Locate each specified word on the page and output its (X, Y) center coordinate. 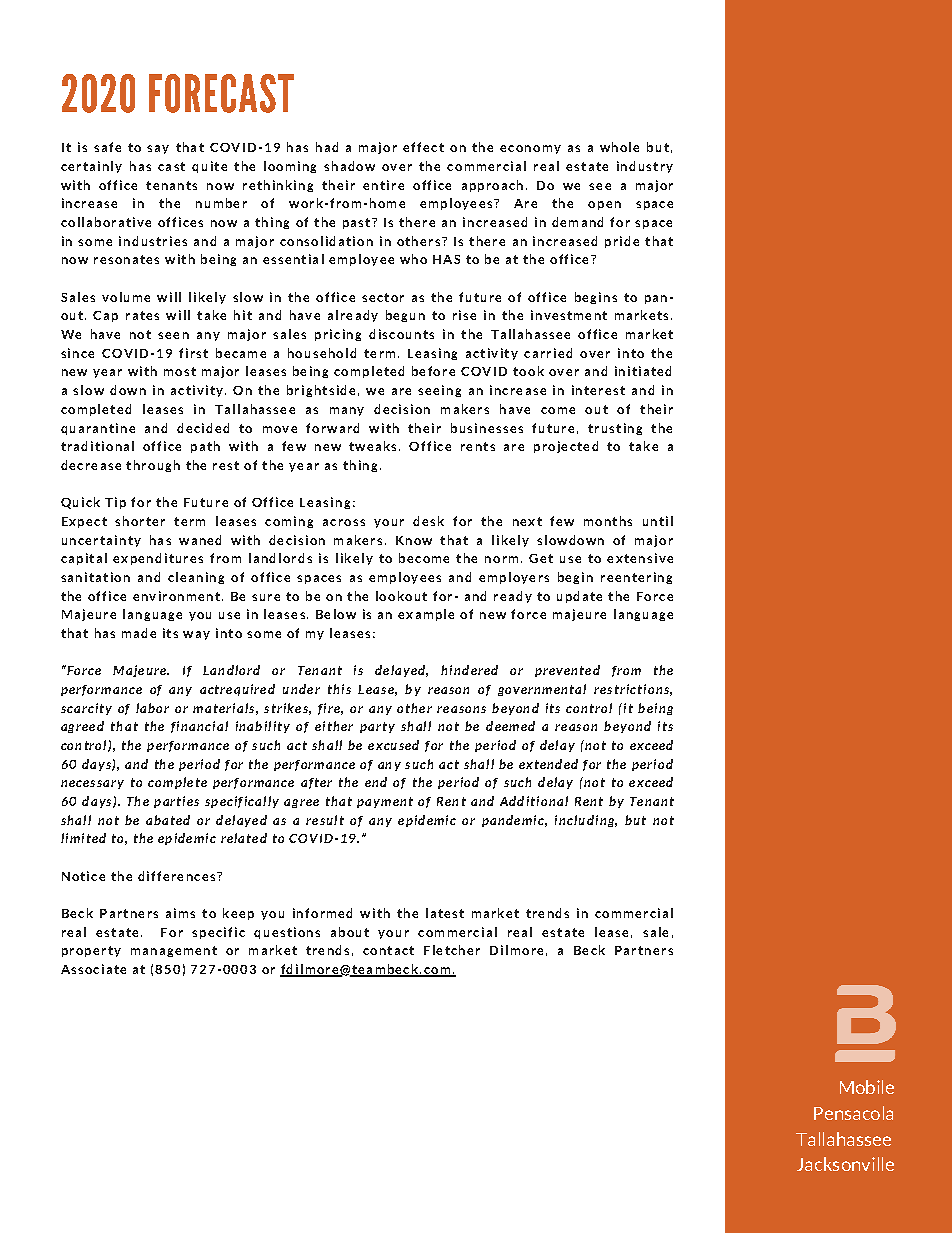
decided (203, 428)
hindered (469, 670)
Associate (93, 969)
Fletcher (452, 950)
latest (445, 913)
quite (209, 167)
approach (492, 186)
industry (645, 167)
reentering (636, 578)
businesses (487, 428)
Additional (534, 801)
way (196, 635)
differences (176, 876)
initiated (643, 371)
